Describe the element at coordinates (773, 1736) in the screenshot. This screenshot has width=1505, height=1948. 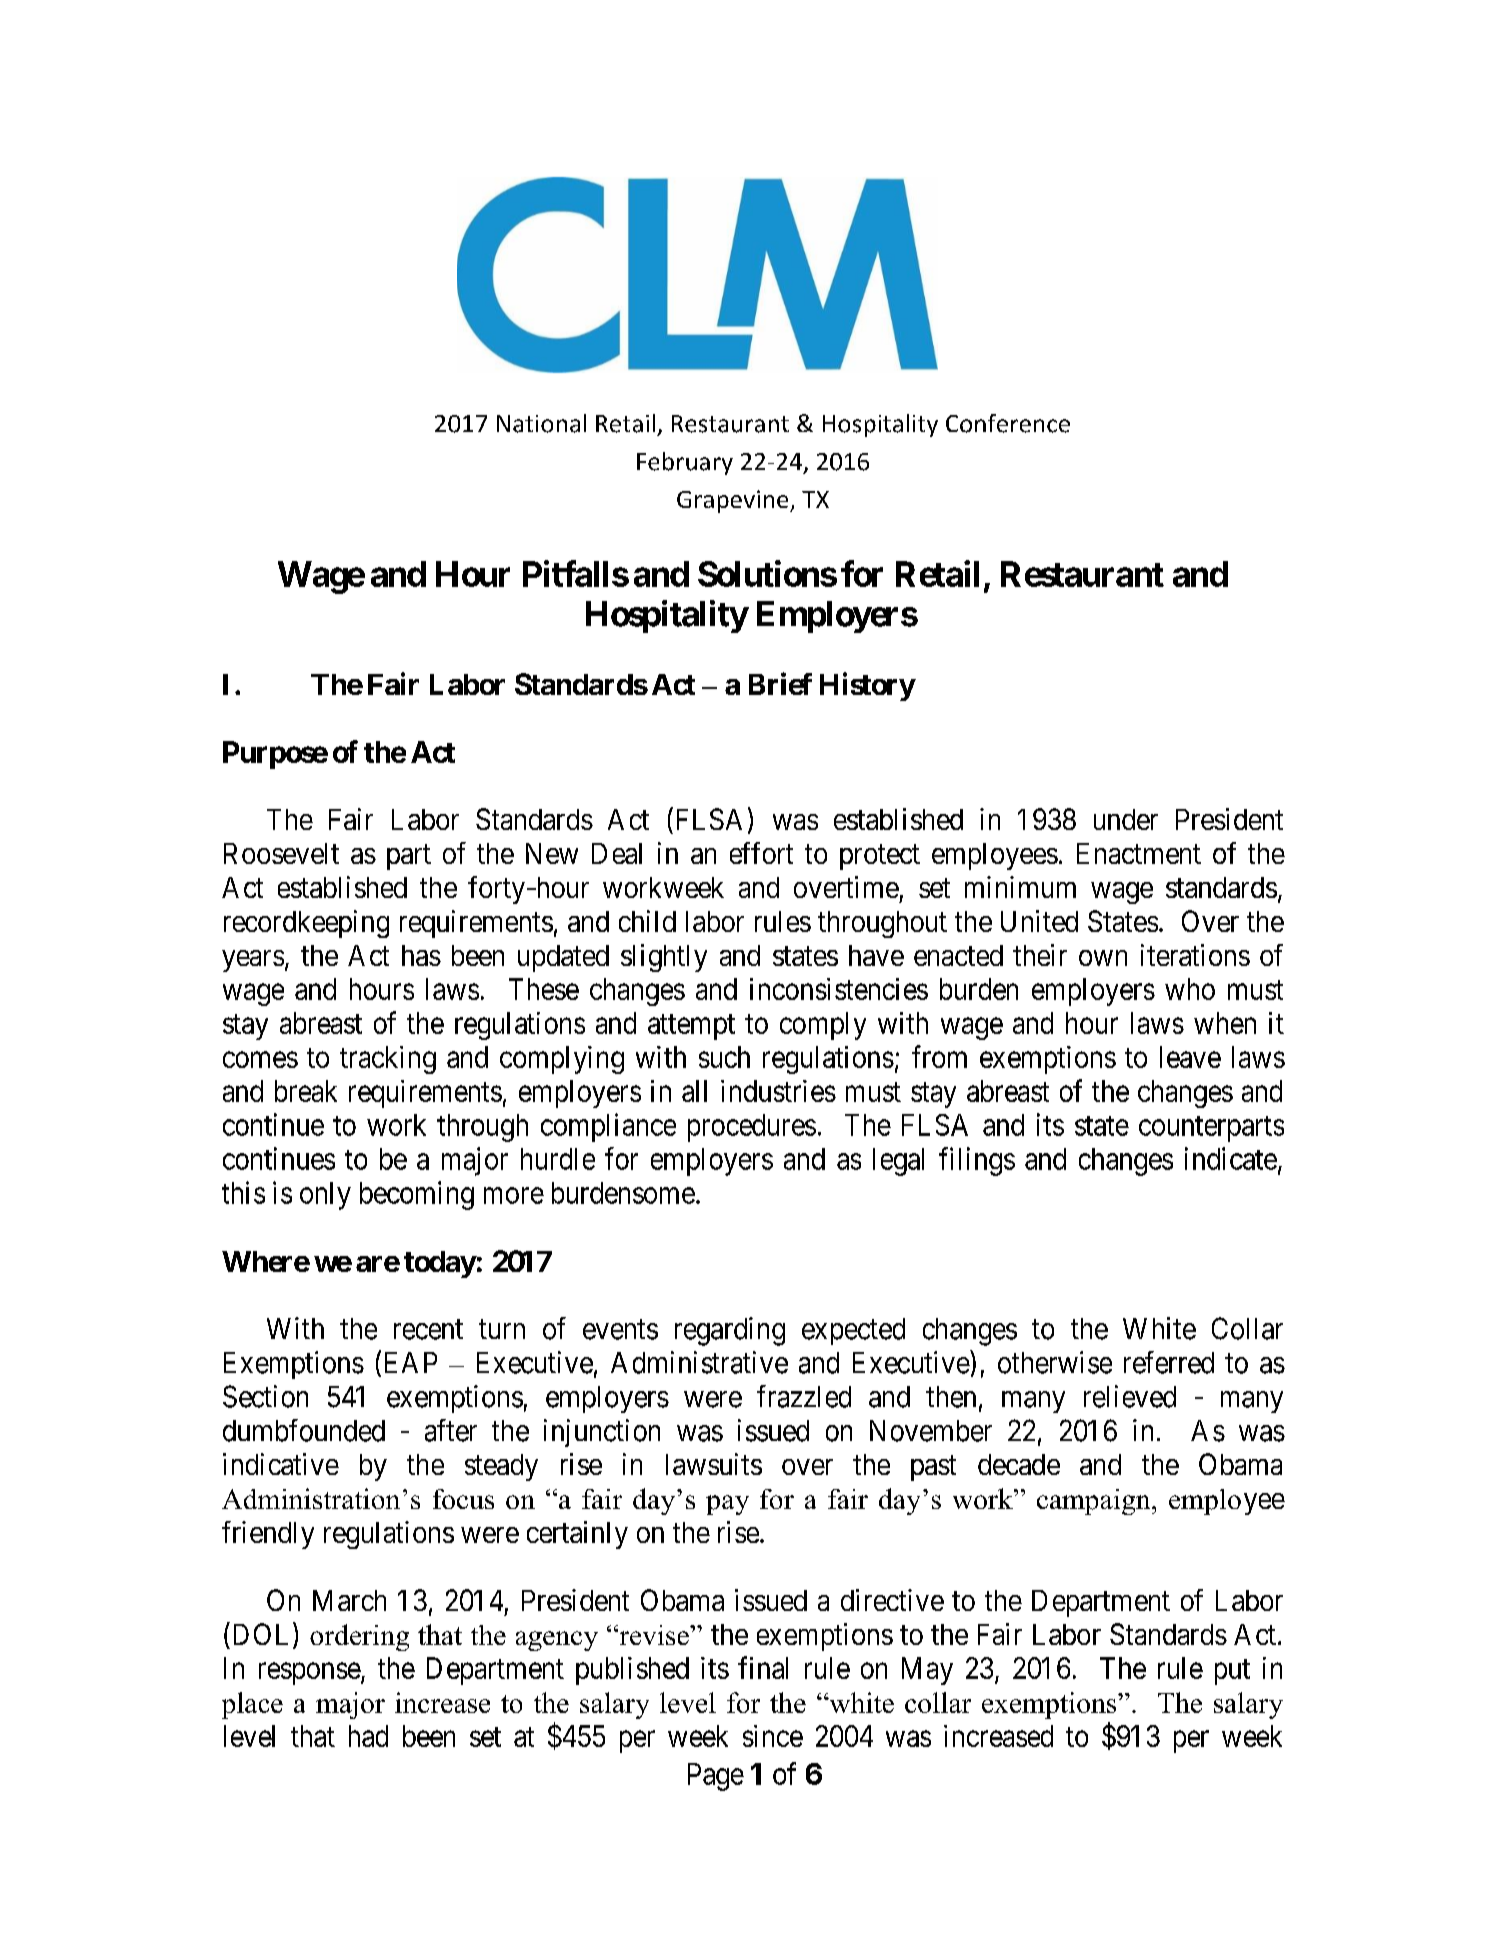
I see `since` at that location.
